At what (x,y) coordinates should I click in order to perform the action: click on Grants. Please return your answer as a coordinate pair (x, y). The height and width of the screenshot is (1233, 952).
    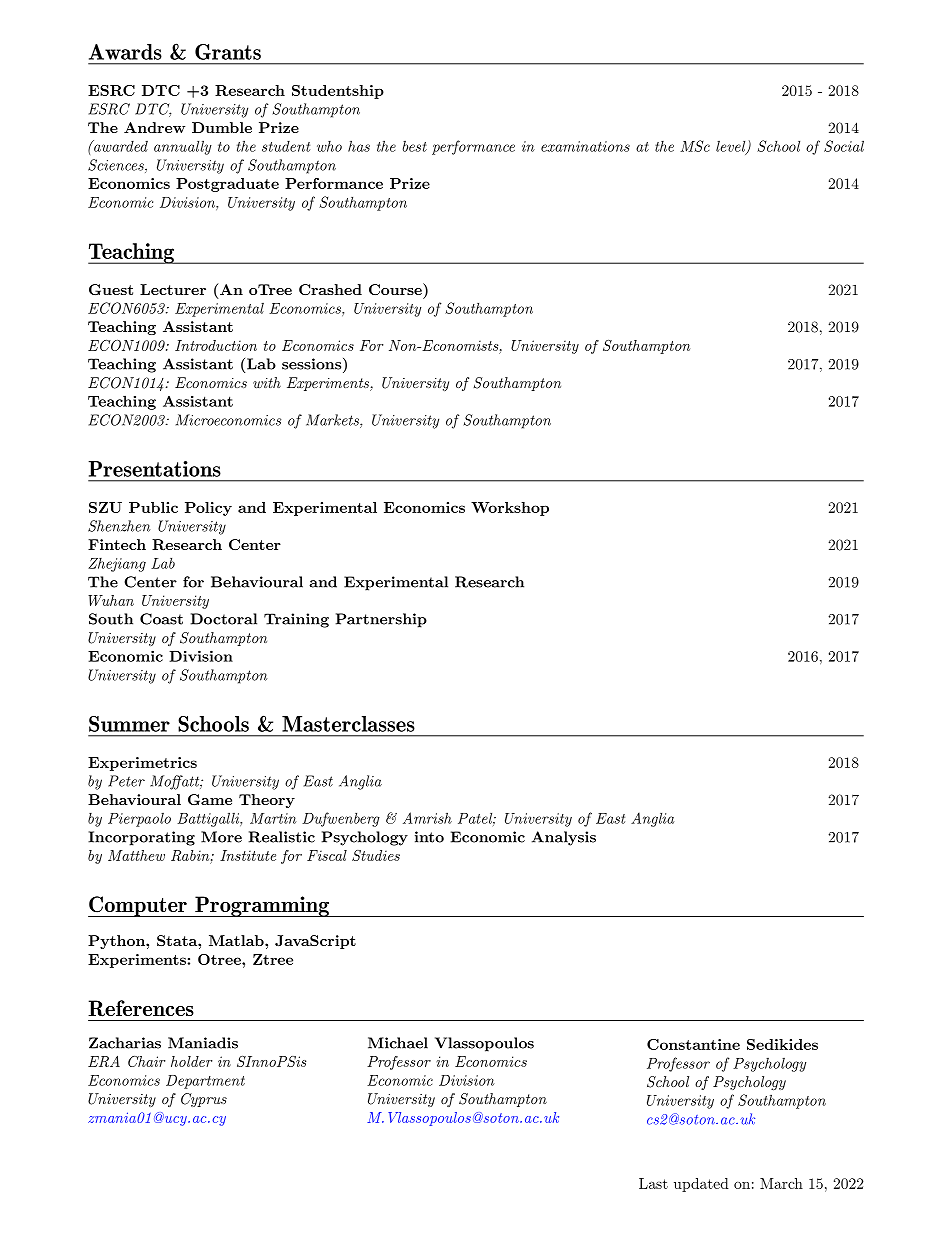
    Looking at the image, I should click on (228, 52).
